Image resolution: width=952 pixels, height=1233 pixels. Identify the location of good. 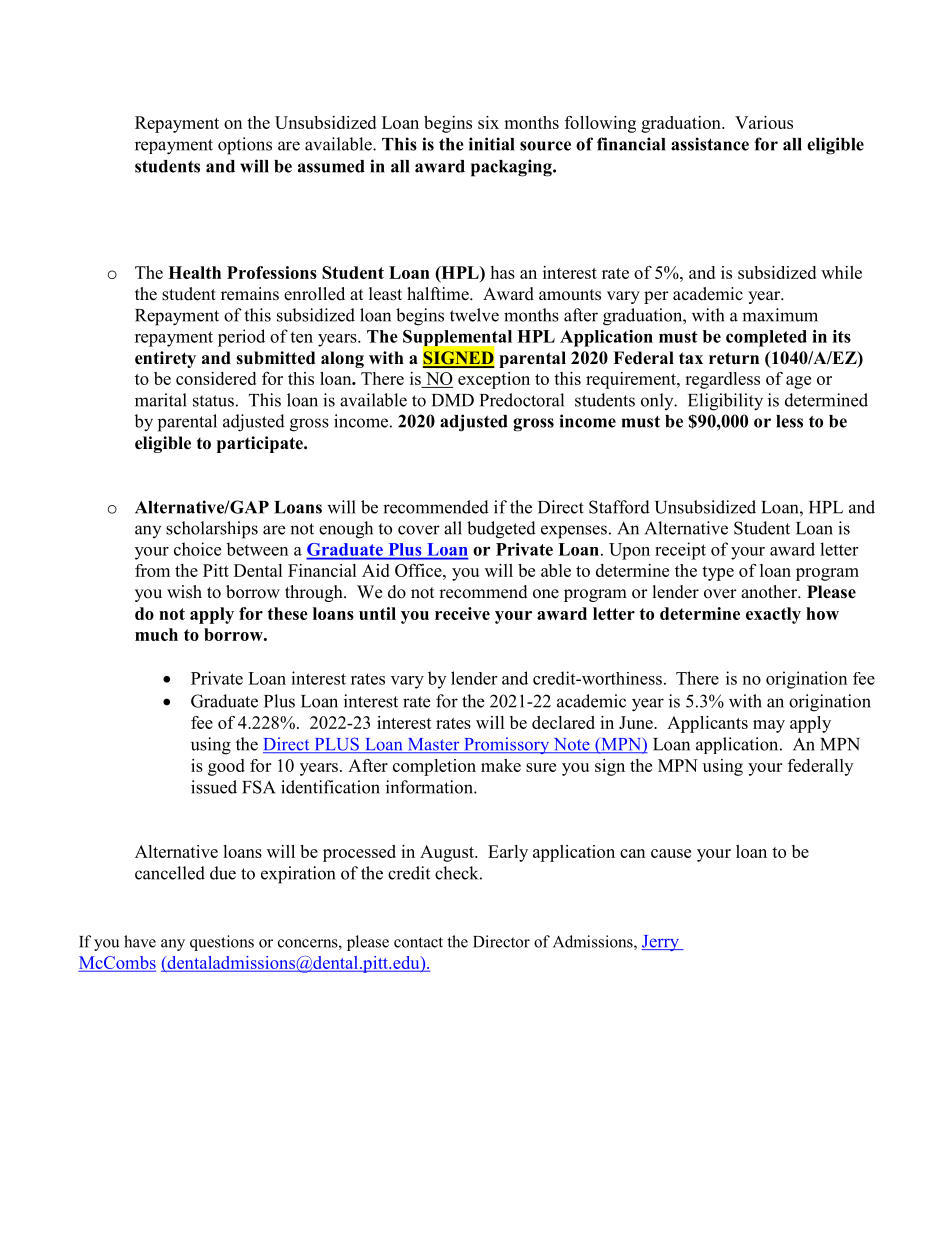
(226, 767).
